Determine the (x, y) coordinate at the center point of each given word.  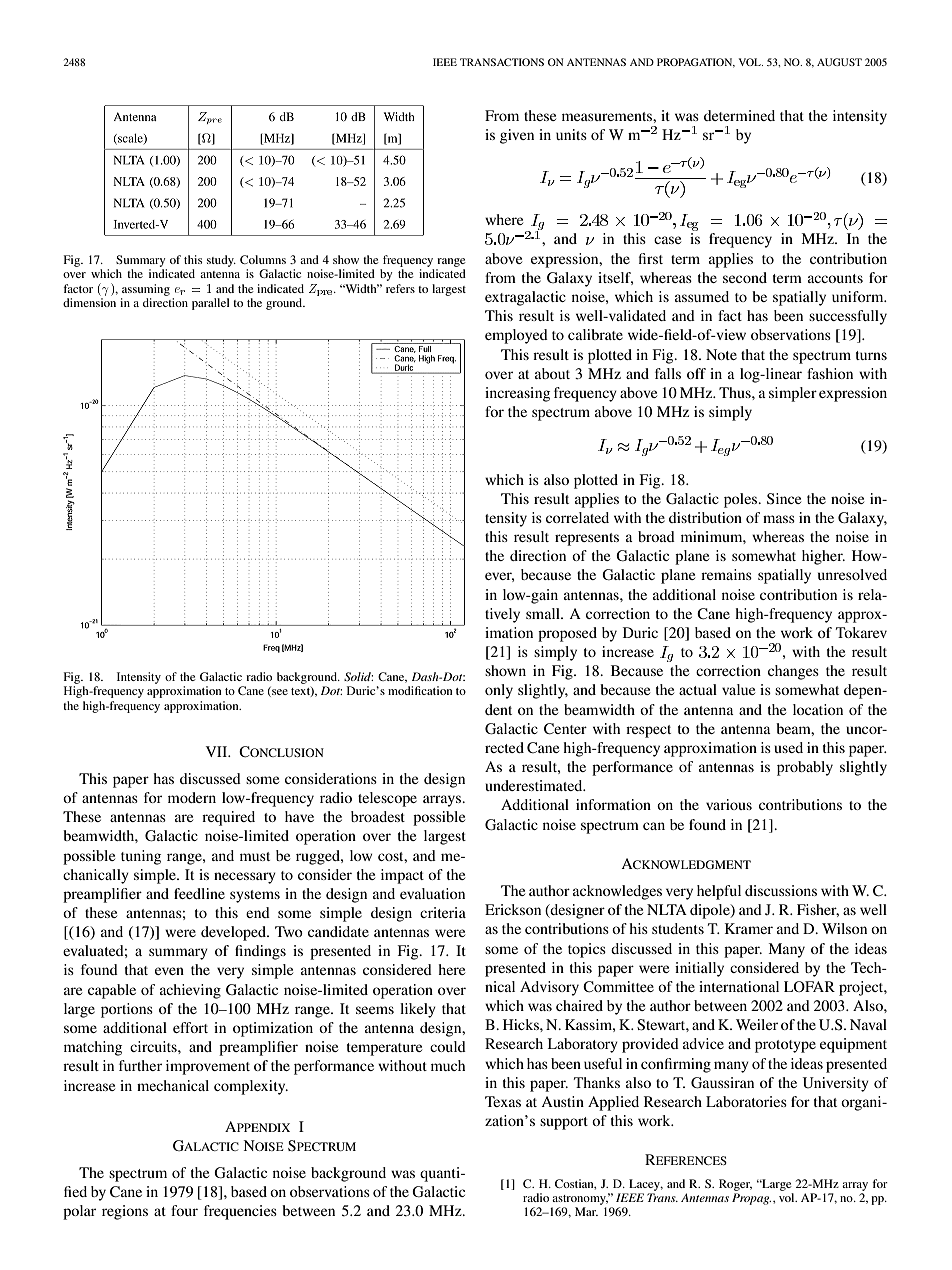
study (221, 261)
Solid (358, 676)
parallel (211, 304)
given (517, 136)
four (184, 1210)
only (499, 691)
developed (235, 933)
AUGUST (839, 62)
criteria (443, 912)
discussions (781, 890)
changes (793, 672)
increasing (517, 394)
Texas (503, 1101)
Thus (736, 392)
